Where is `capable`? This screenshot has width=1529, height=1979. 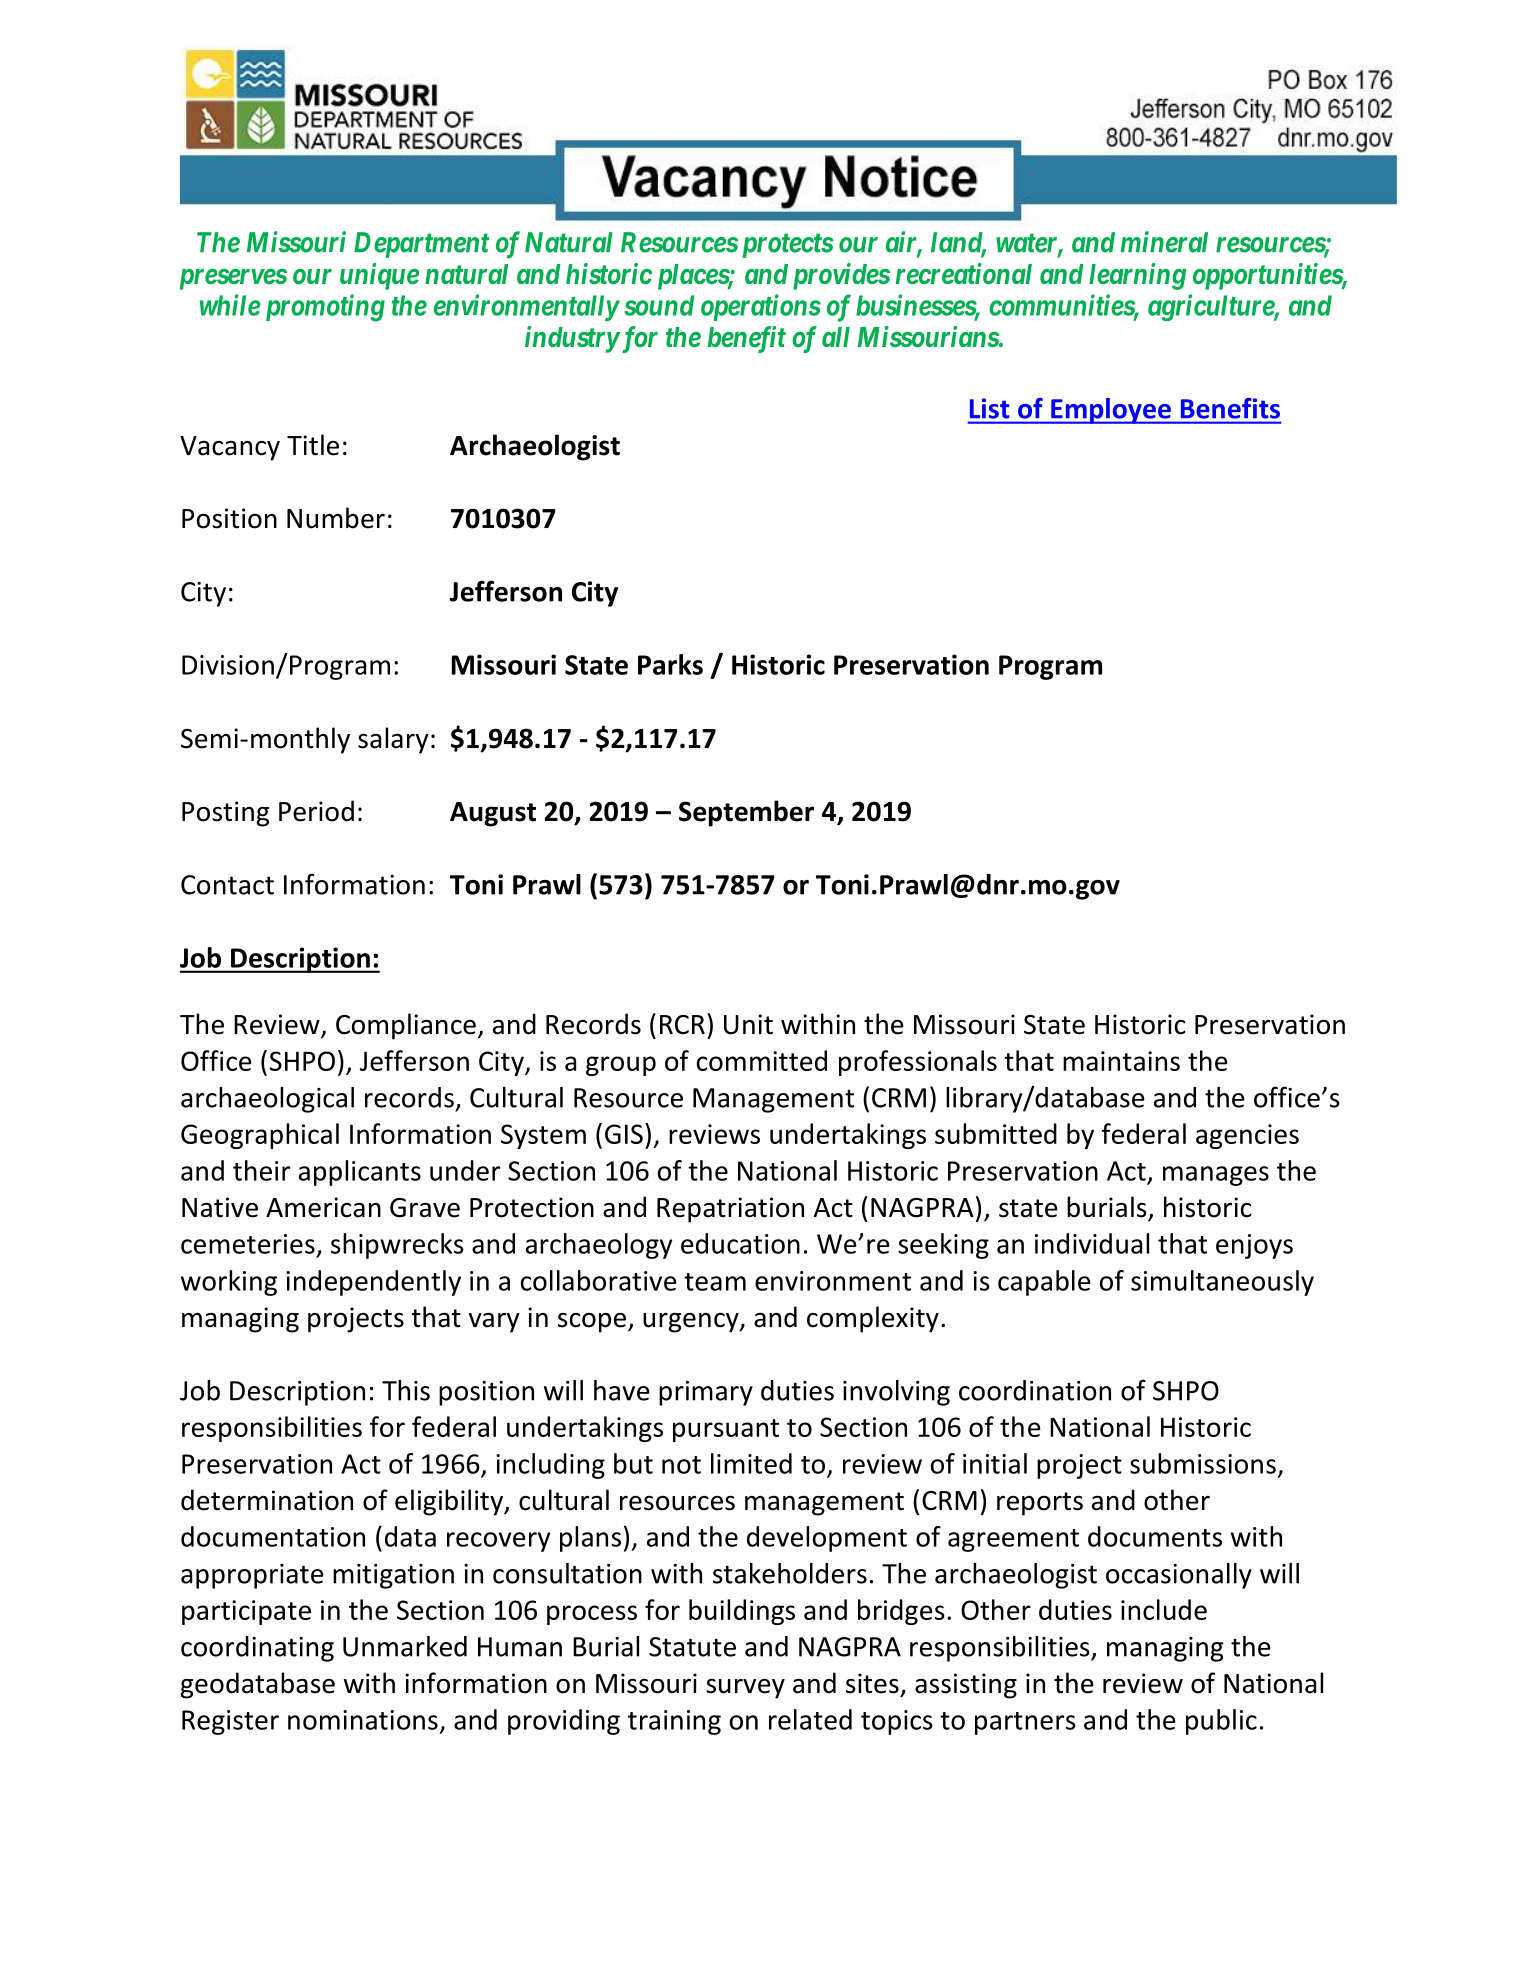 capable is located at coordinates (1044, 1283).
